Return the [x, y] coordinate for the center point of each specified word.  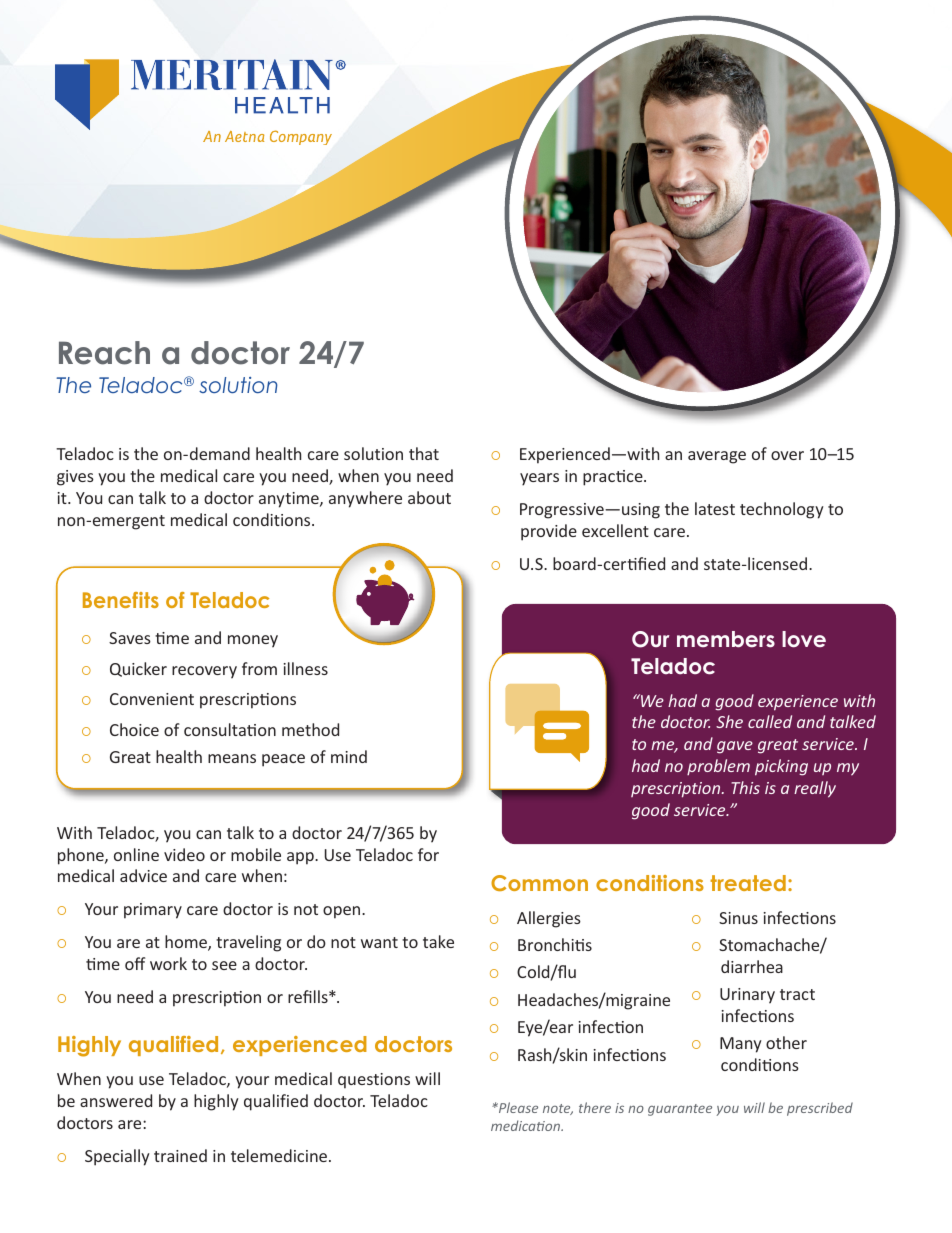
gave [735, 747]
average [717, 457]
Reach [104, 353]
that [424, 453]
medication [526, 1125]
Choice [134, 729]
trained [180, 1155]
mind [349, 756]
